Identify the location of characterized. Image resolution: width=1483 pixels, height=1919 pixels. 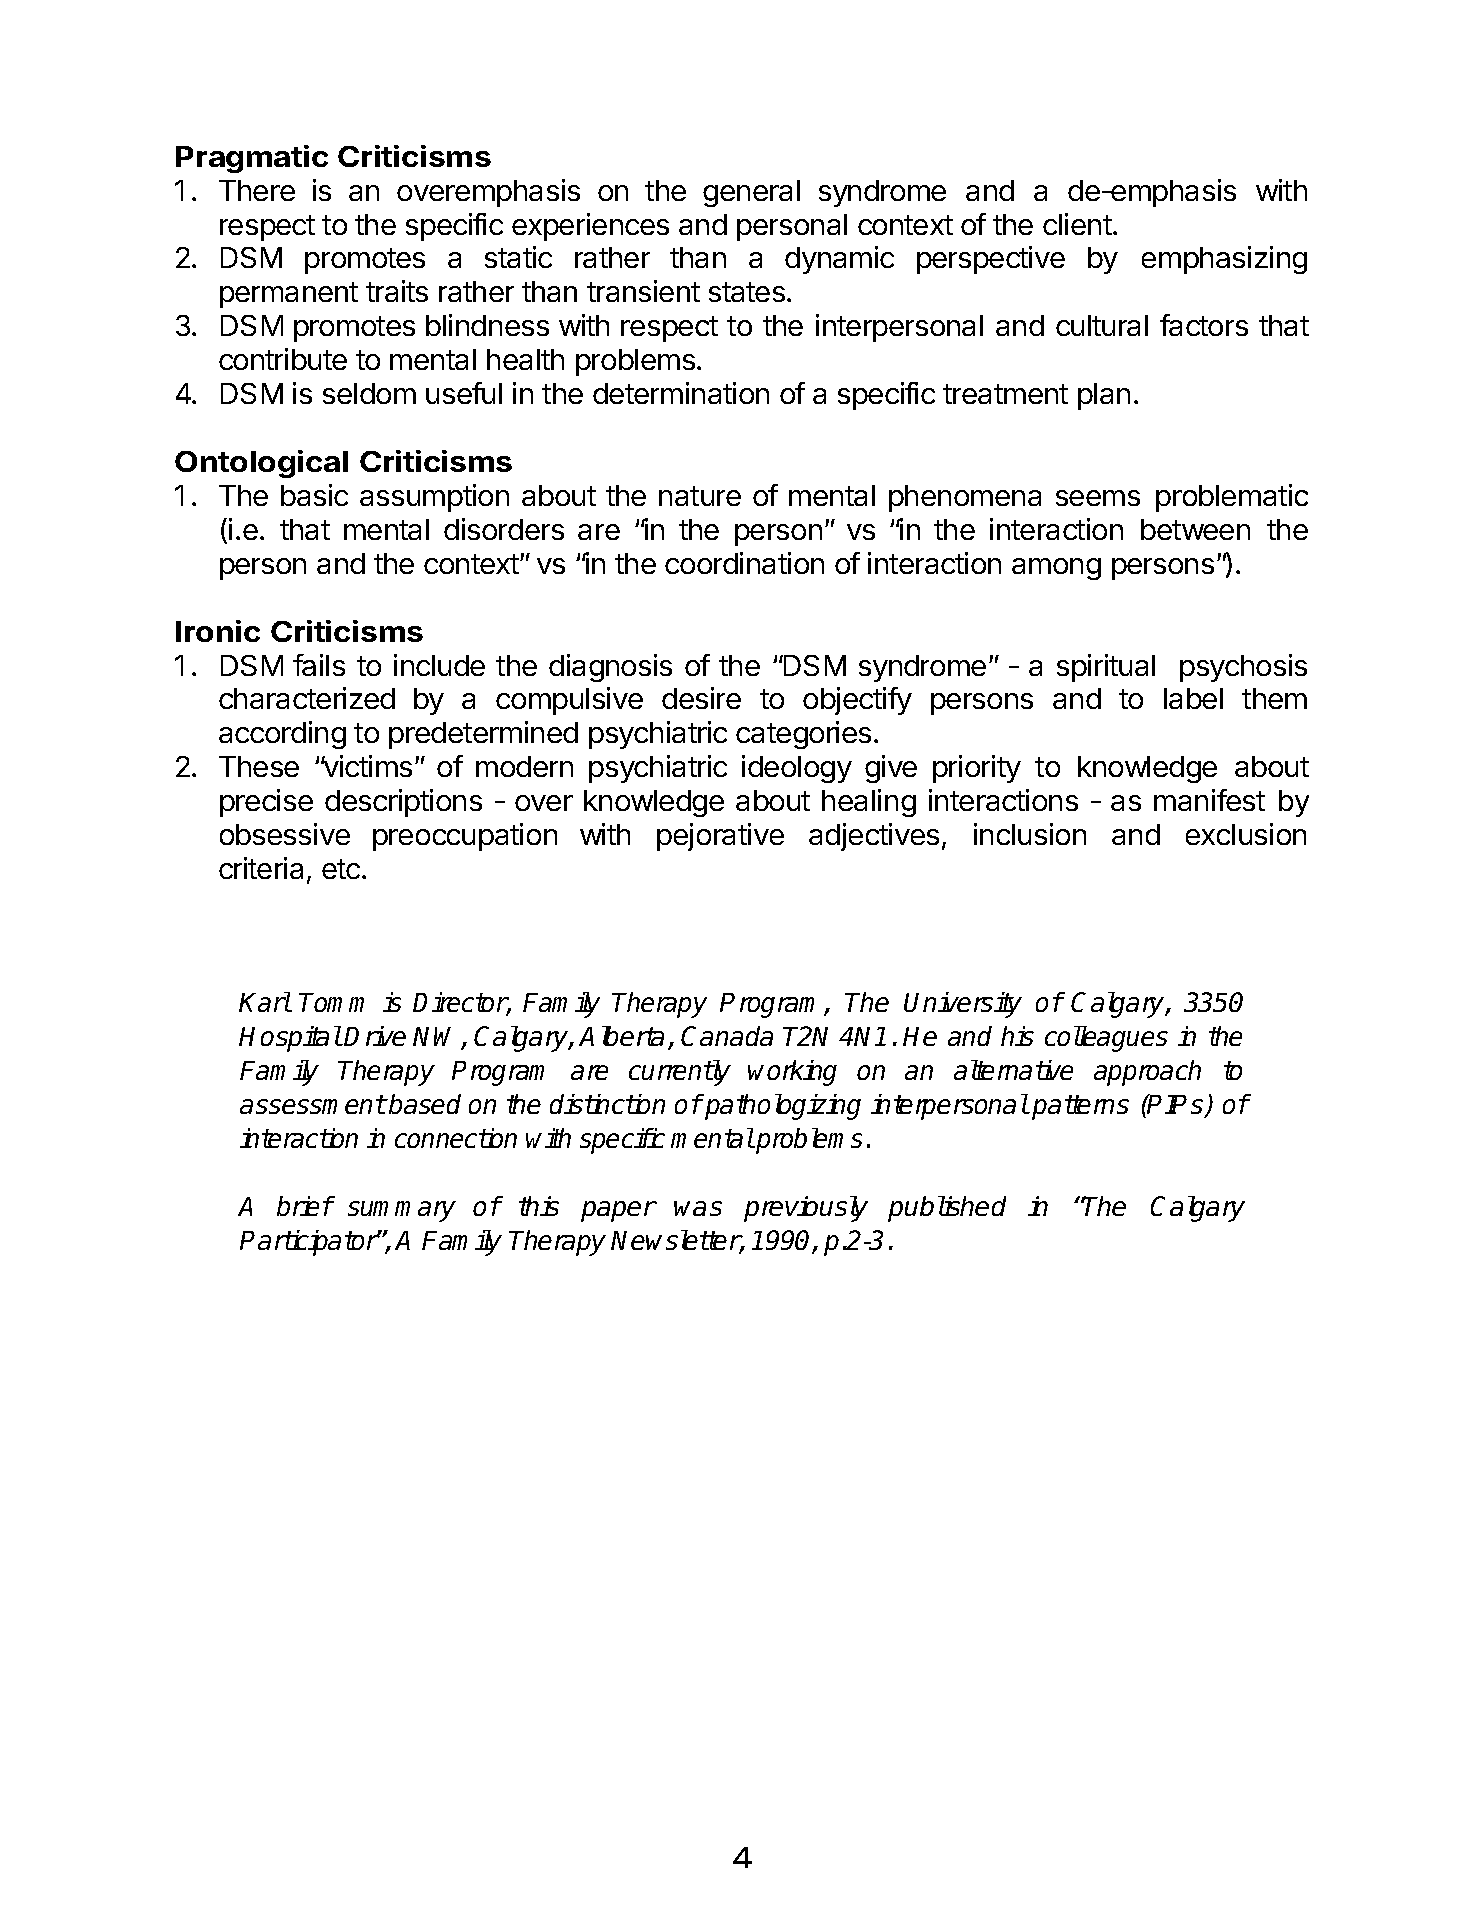
(307, 698).
